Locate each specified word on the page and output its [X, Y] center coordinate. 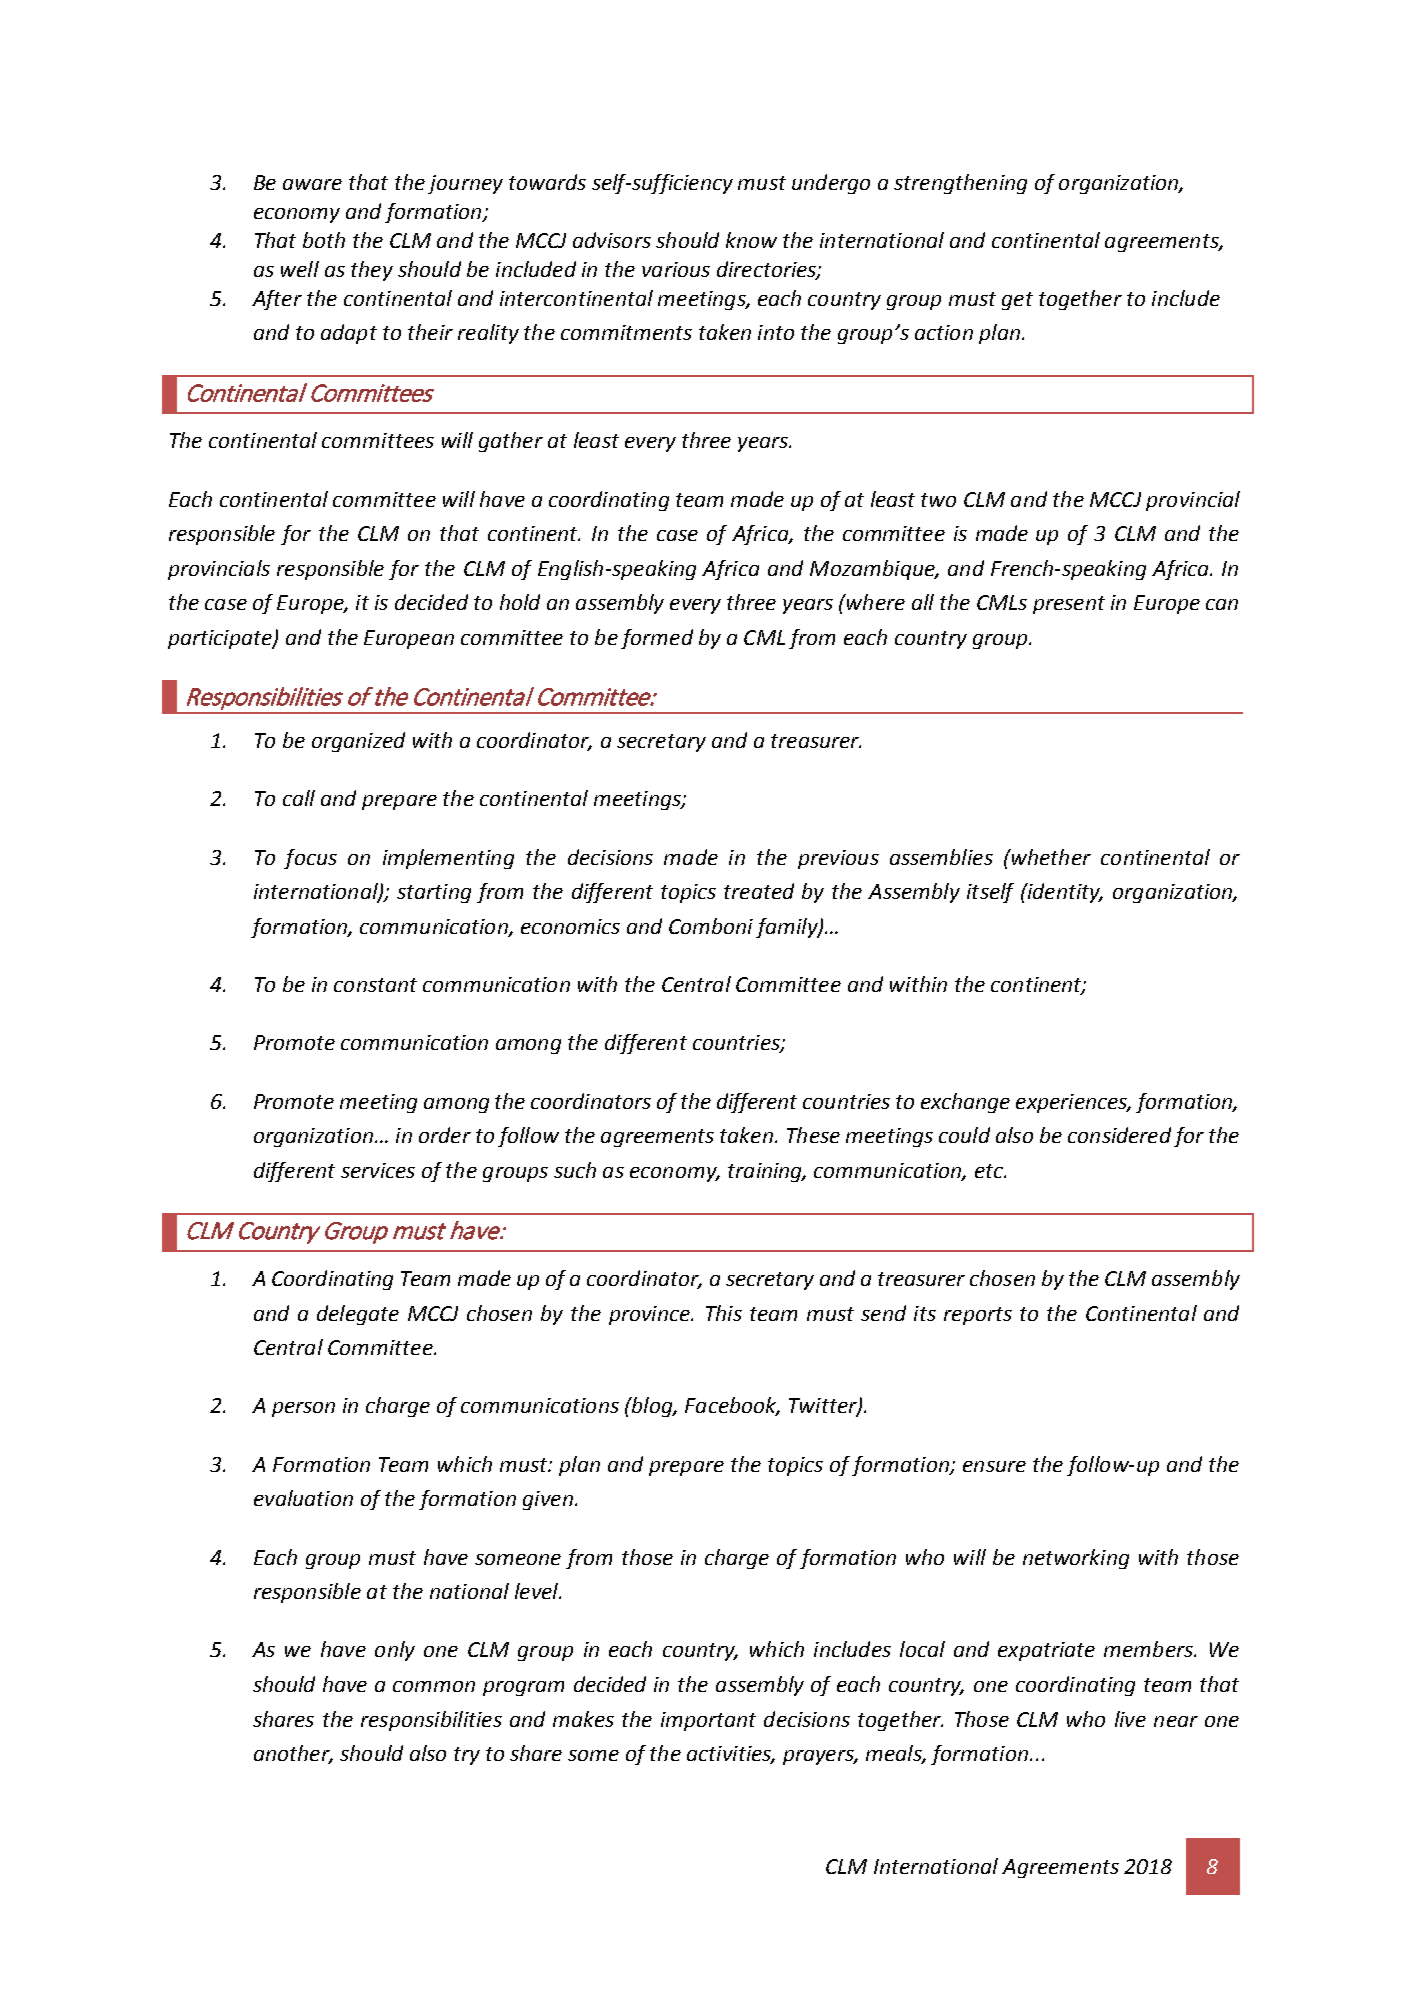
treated [759, 891]
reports [978, 1316]
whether [1050, 857]
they [372, 271]
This [724, 1313]
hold [520, 602]
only [395, 1651]
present [1069, 605]
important [708, 1721]
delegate [358, 1315]
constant [375, 985]
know [751, 240]
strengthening [960, 184]
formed [657, 639]
